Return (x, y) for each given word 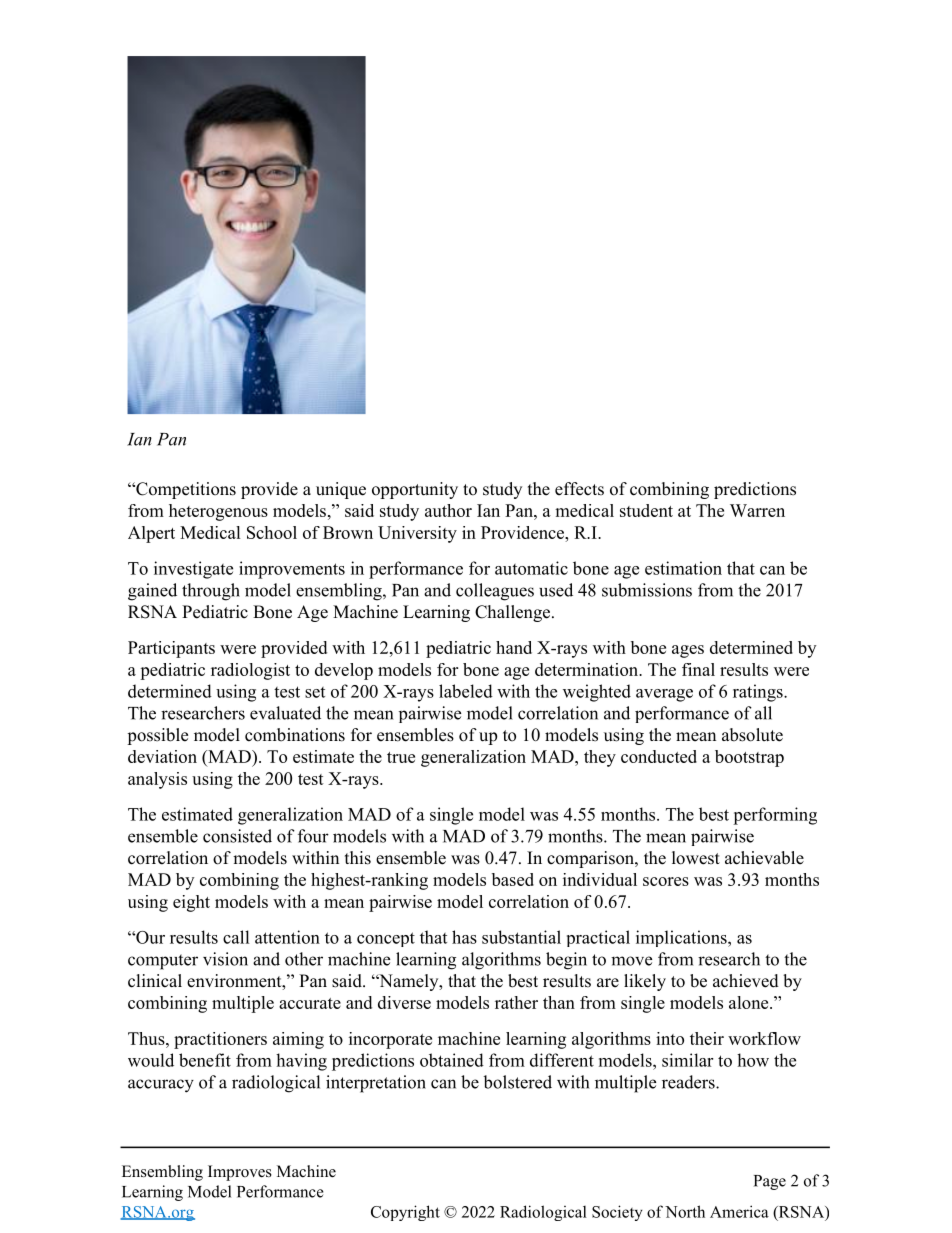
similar (687, 1060)
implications (682, 938)
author (448, 510)
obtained (452, 1060)
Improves (240, 1173)
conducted (659, 756)
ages (688, 651)
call (236, 937)
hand (514, 647)
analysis (157, 780)
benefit (205, 1060)
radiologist (250, 671)
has (464, 937)
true (401, 757)
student (646, 510)
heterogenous (218, 512)
